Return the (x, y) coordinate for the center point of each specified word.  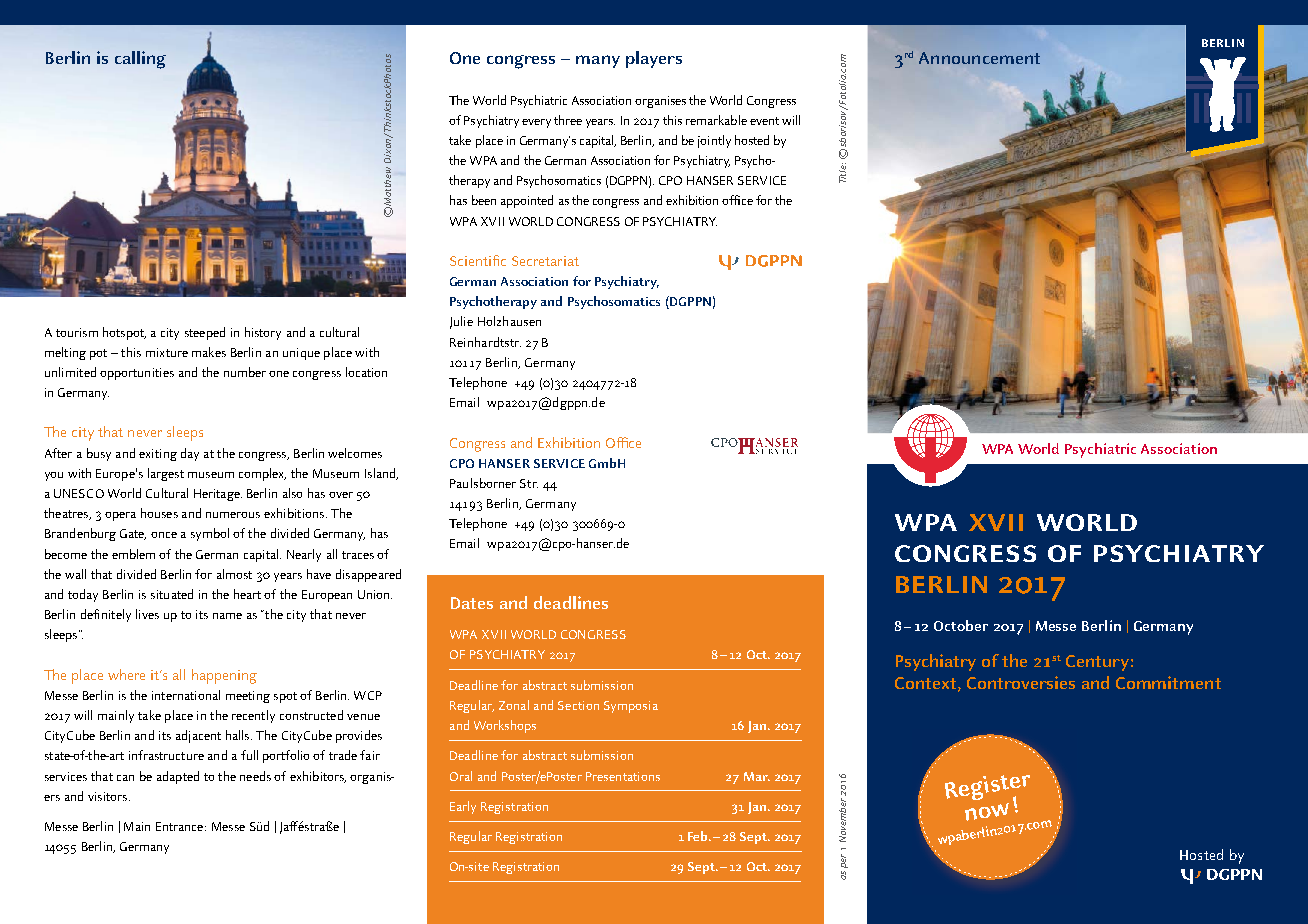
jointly (714, 141)
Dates (472, 603)
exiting (158, 455)
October (961, 625)
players (654, 59)
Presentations (623, 776)
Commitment (1168, 682)
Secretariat (545, 261)
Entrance (179, 826)
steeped (205, 333)
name (227, 616)
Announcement (979, 58)
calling (140, 60)
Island (381, 474)
